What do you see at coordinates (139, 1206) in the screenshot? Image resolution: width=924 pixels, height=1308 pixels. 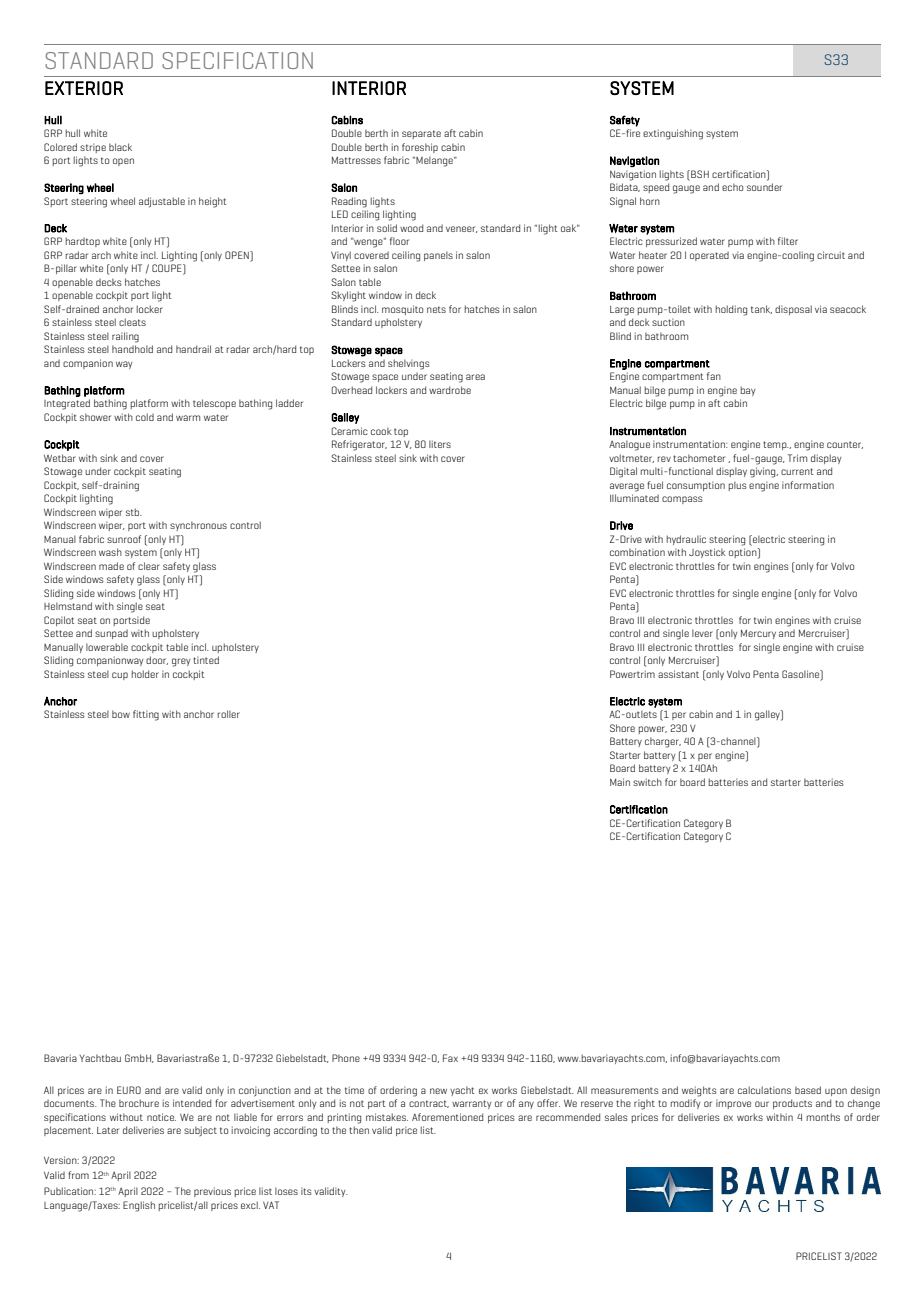 I see `English` at bounding box center [139, 1206].
